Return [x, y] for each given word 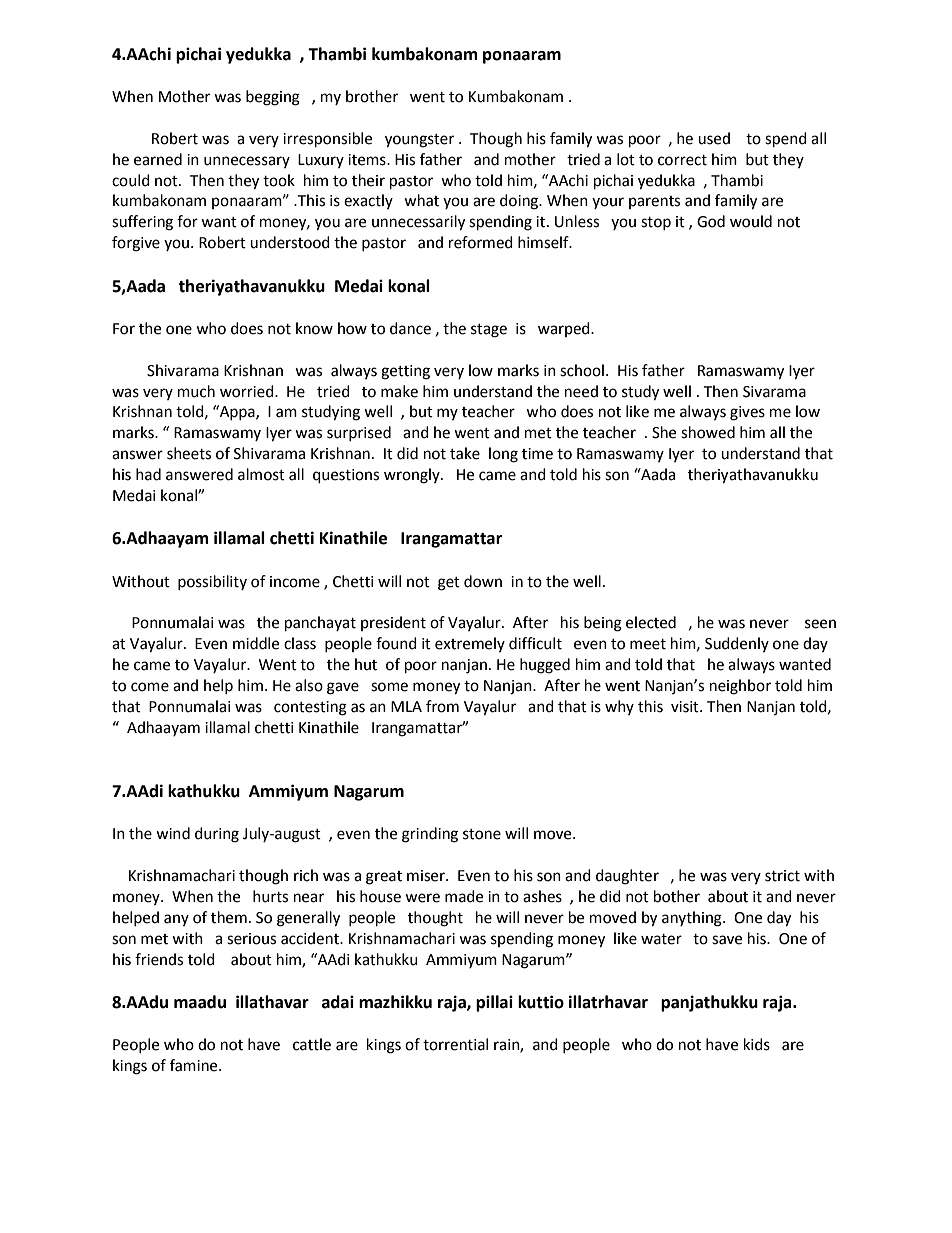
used [714, 138]
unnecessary [247, 162]
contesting [310, 708]
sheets [189, 453]
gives [747, 413]
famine [195, 1065]
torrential [455, 1044]
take [465, 453]
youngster [419, 141]
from [442, 706]
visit [686, 707]
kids [757, 1044]
